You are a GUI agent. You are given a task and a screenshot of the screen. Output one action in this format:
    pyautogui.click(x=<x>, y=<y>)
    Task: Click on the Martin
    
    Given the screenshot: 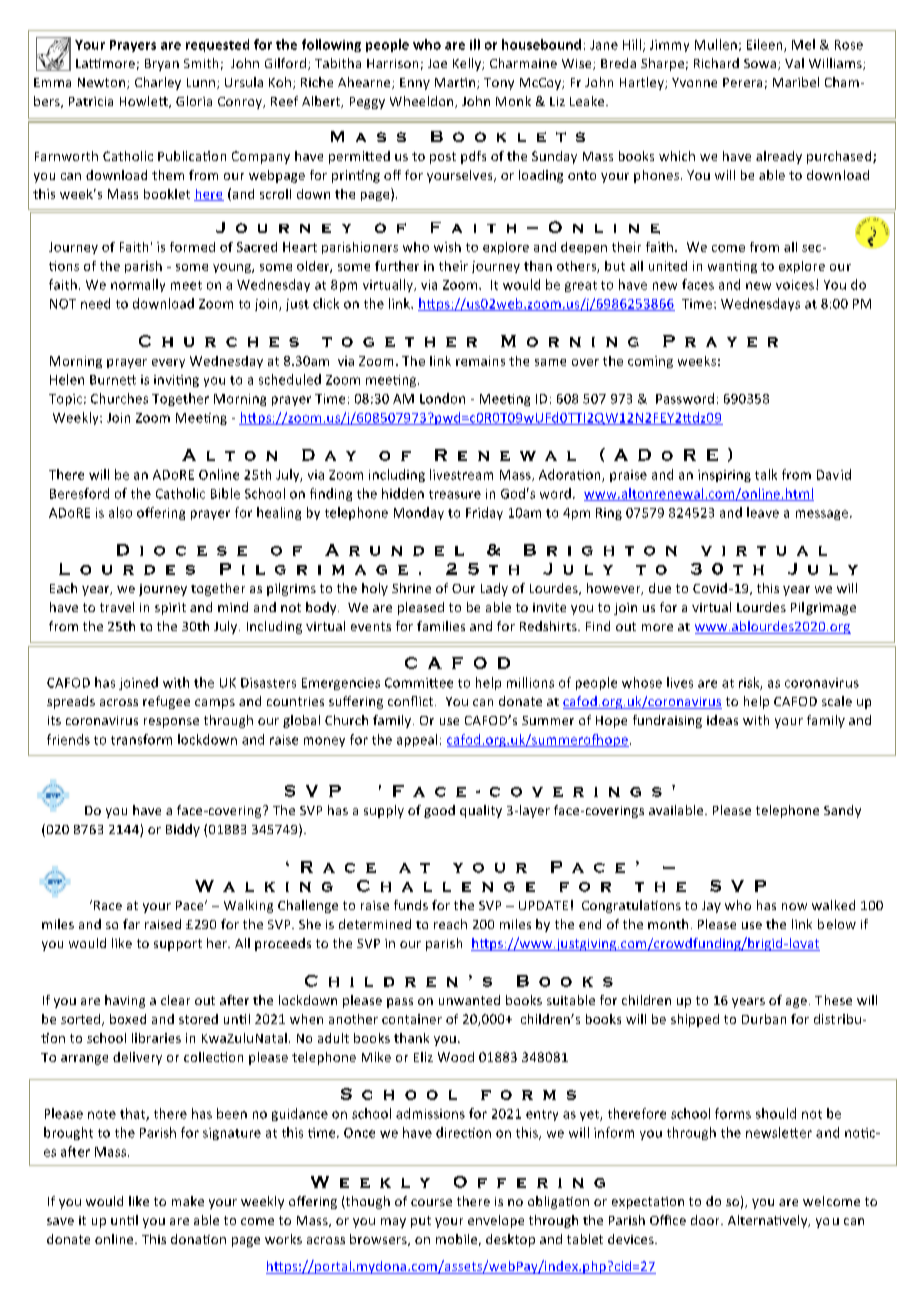 What is the action you would take?
    pyautogui.click(x=456, y=83)
